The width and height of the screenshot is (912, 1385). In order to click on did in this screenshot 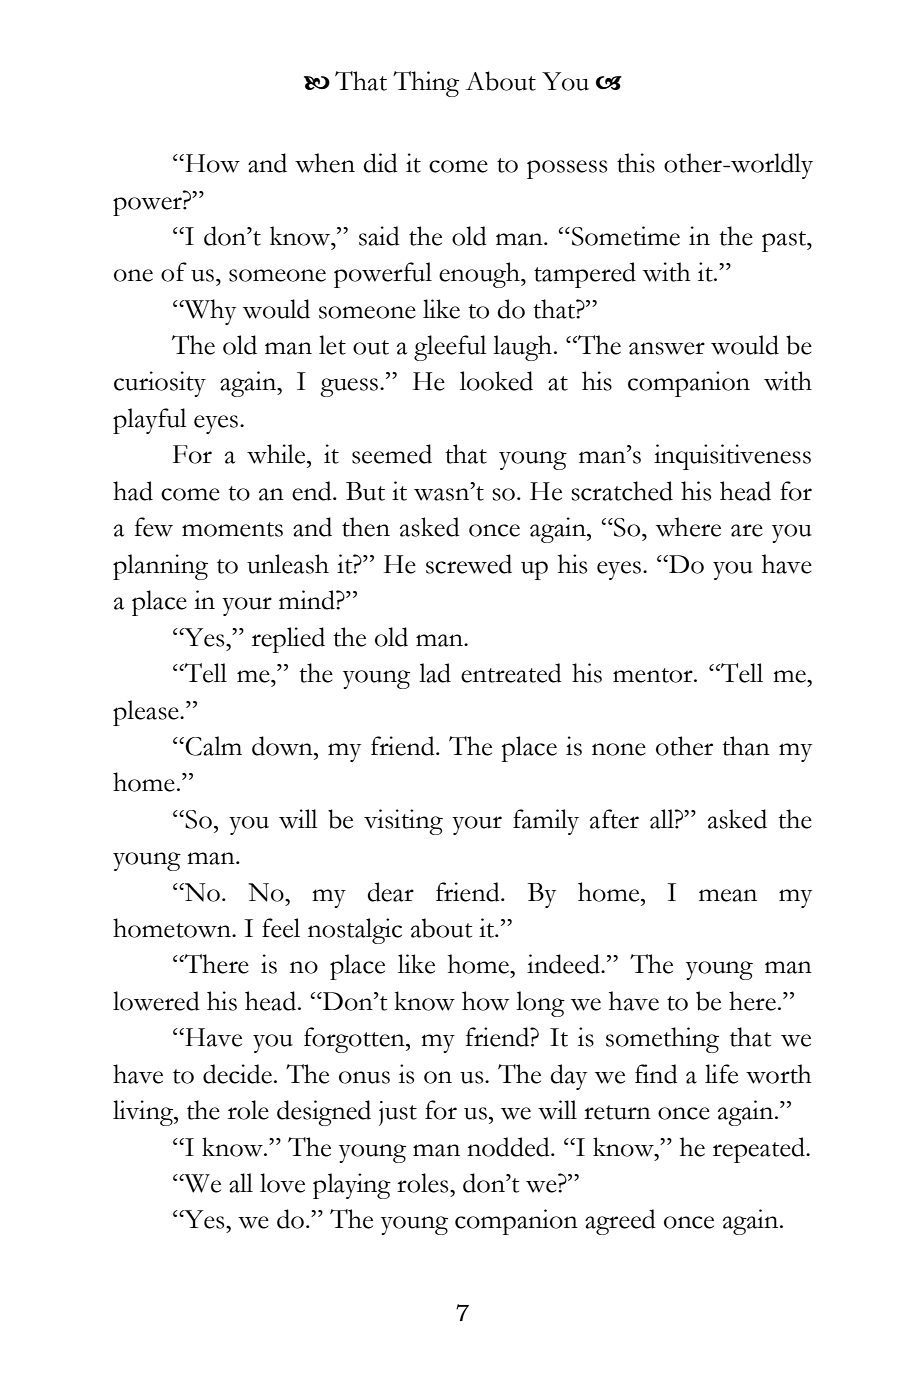, I will do `click(381, 163)`.
